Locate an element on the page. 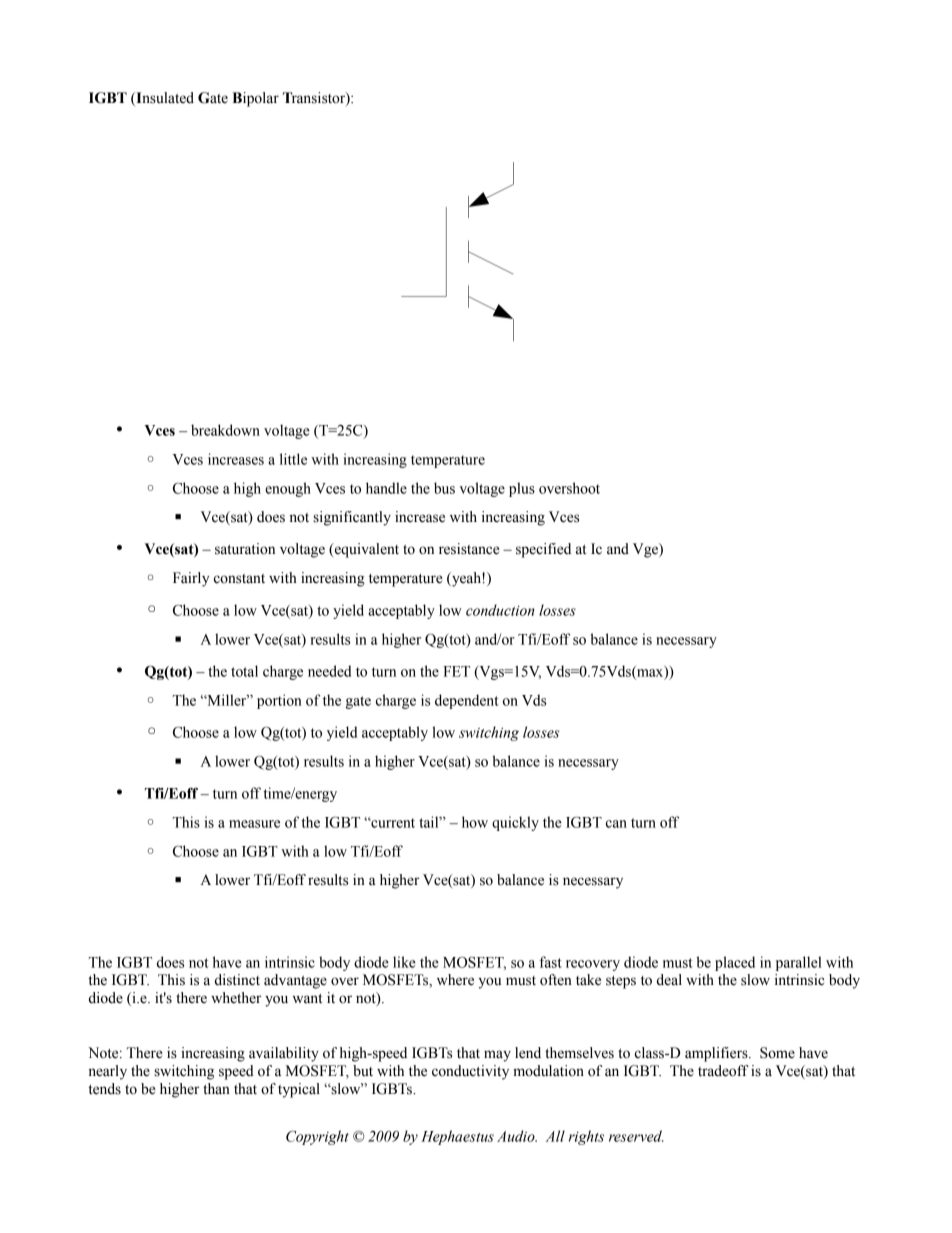 The height and width of the page is (1233, 952). bus is located at coordinates (444, 488).
